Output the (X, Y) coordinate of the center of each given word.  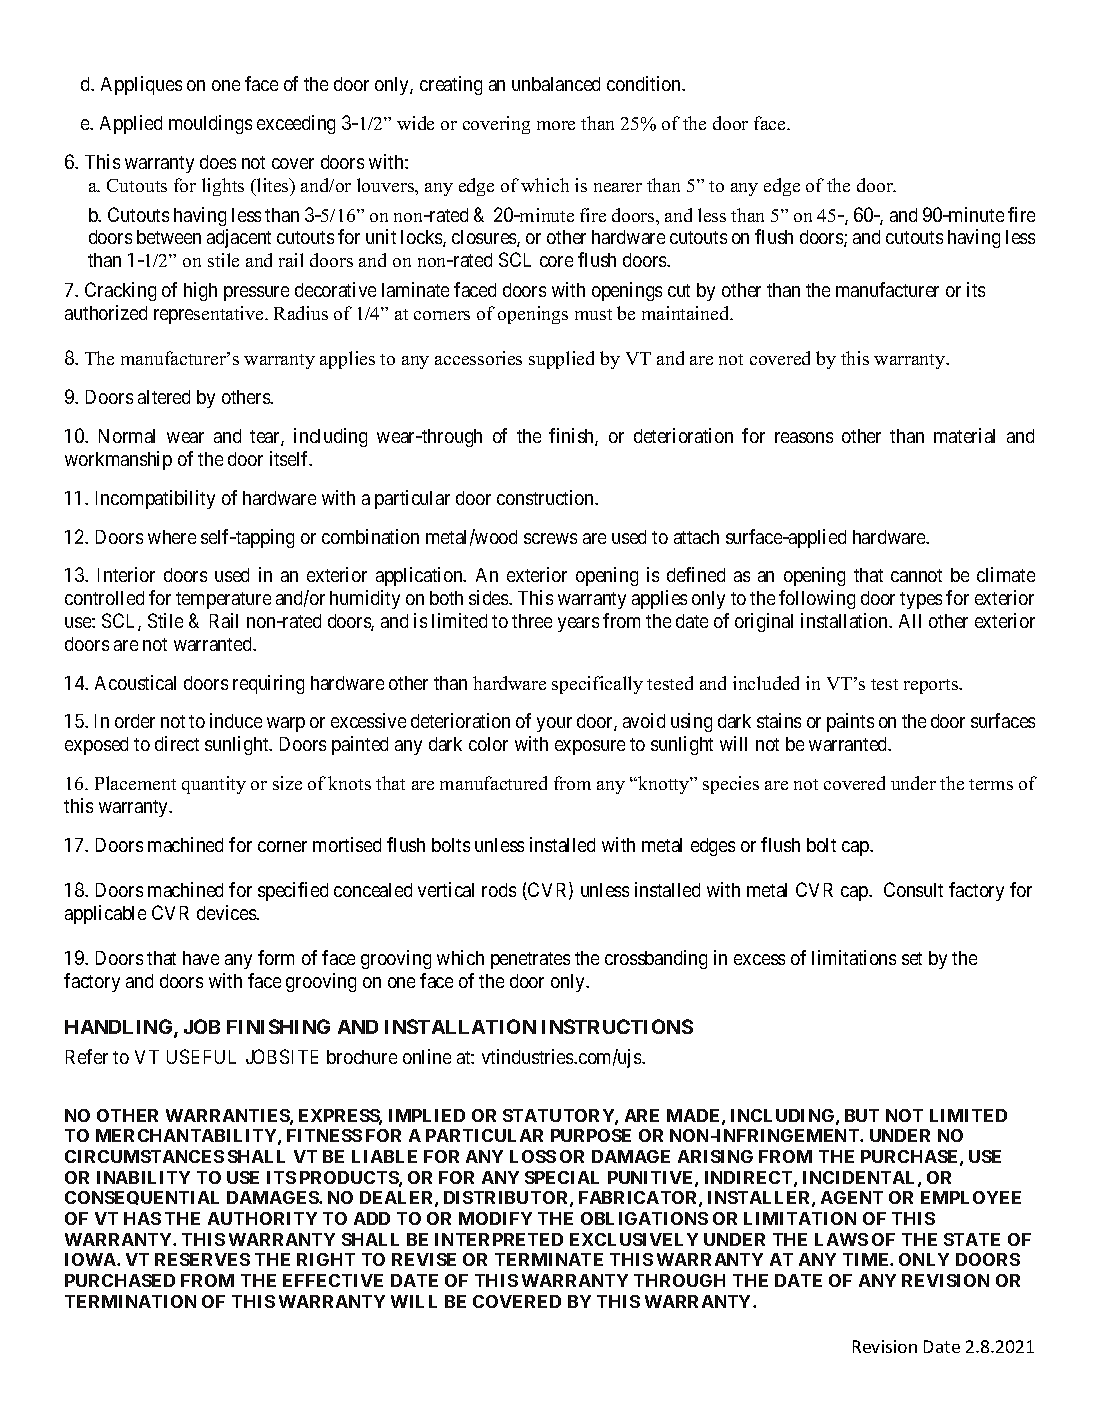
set (912, 958)
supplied (561, 360)
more (556, 125)
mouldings (210, 124)
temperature (223, 600)
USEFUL (201, 1056)
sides (489, 597)
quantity (214, 785)
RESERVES (202, 1259)
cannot (916, 575)
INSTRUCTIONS (617, 1026)
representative (210, 315)
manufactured (493, 783)
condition (645, 83)
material (964, 435)
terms (991, 784)
